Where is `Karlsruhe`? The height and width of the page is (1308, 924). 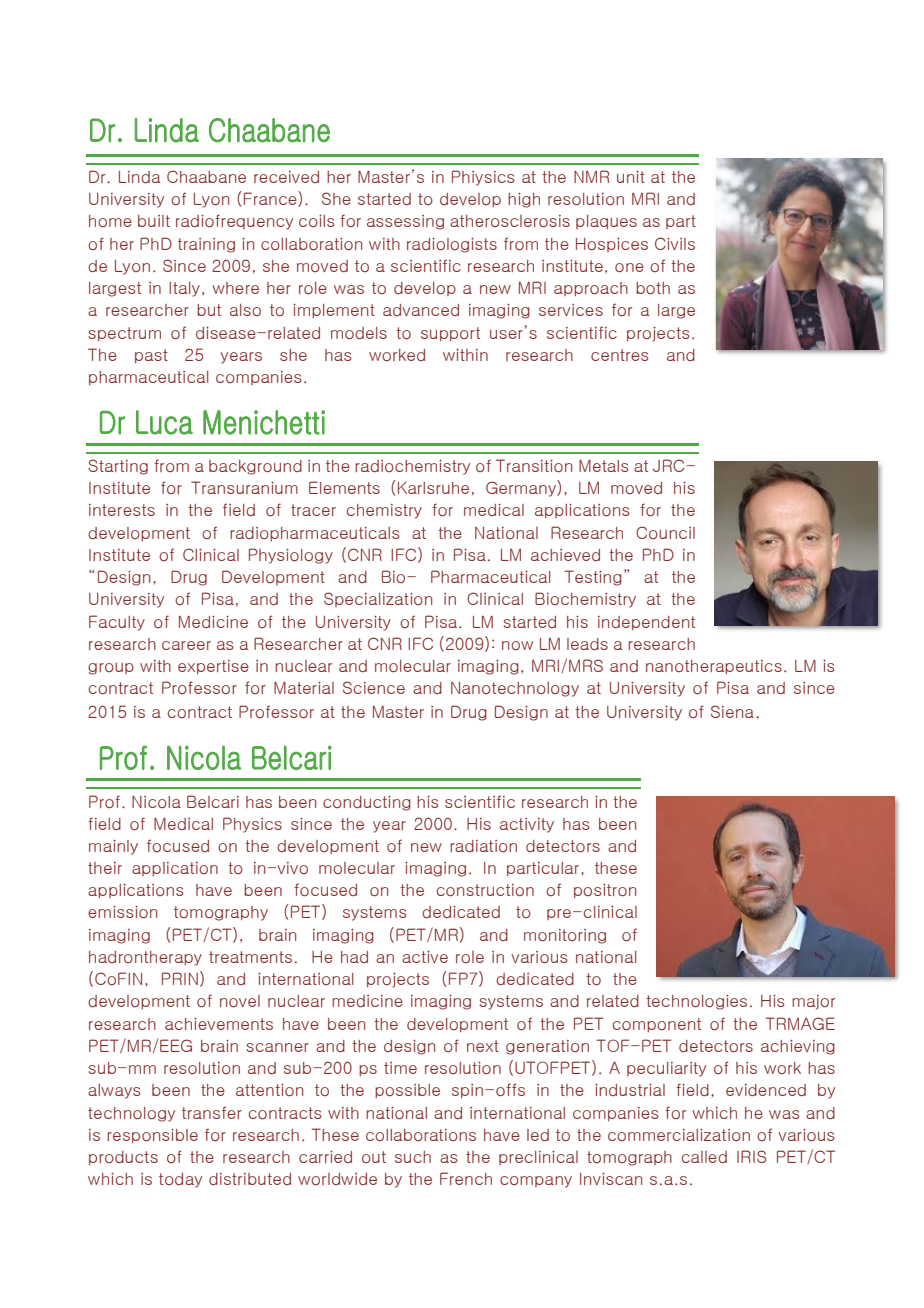 Karlsruhe is located at coordinates (433, 488).
